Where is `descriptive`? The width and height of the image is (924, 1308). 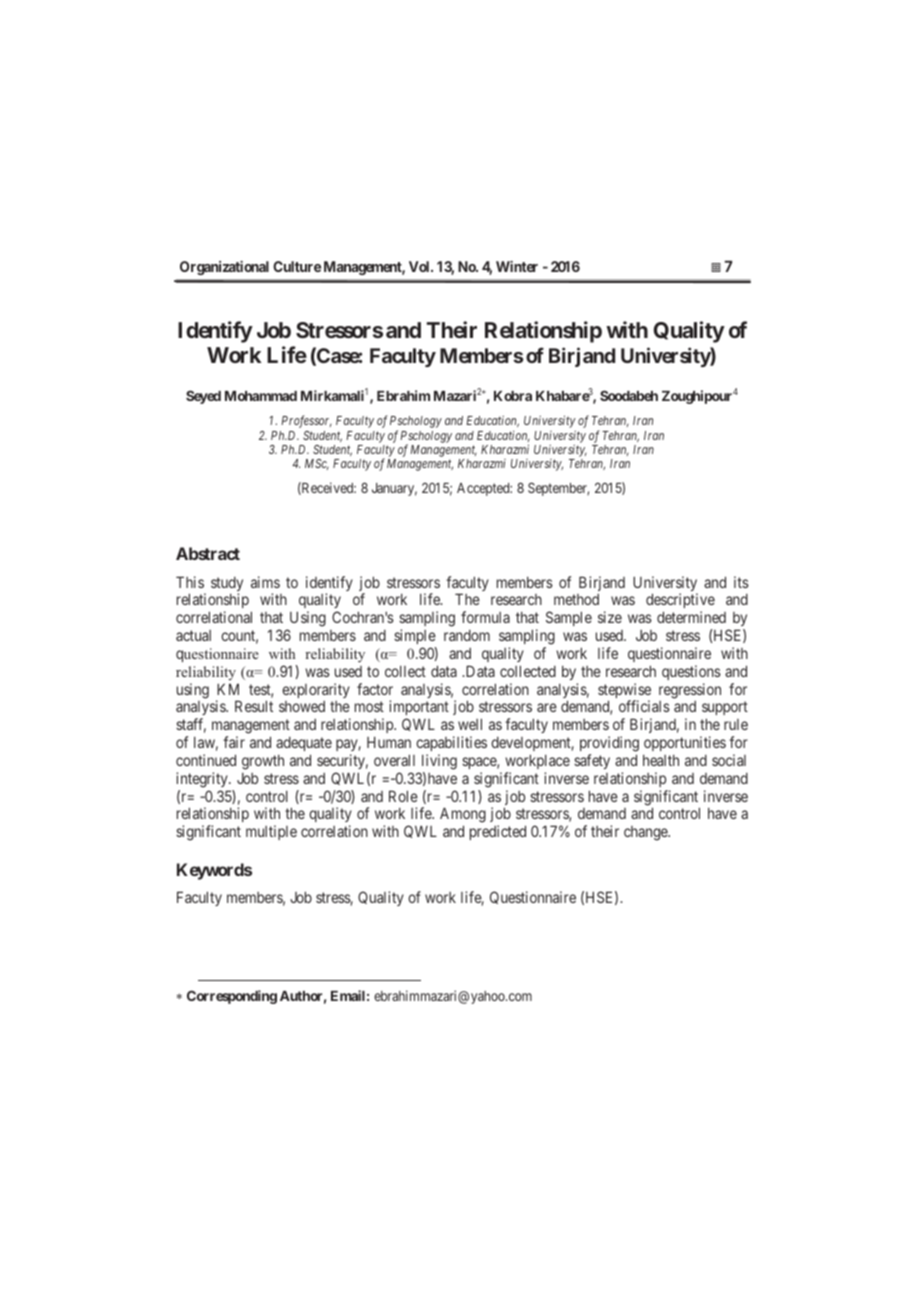 descriptive is located at coordinates (680, 602).
